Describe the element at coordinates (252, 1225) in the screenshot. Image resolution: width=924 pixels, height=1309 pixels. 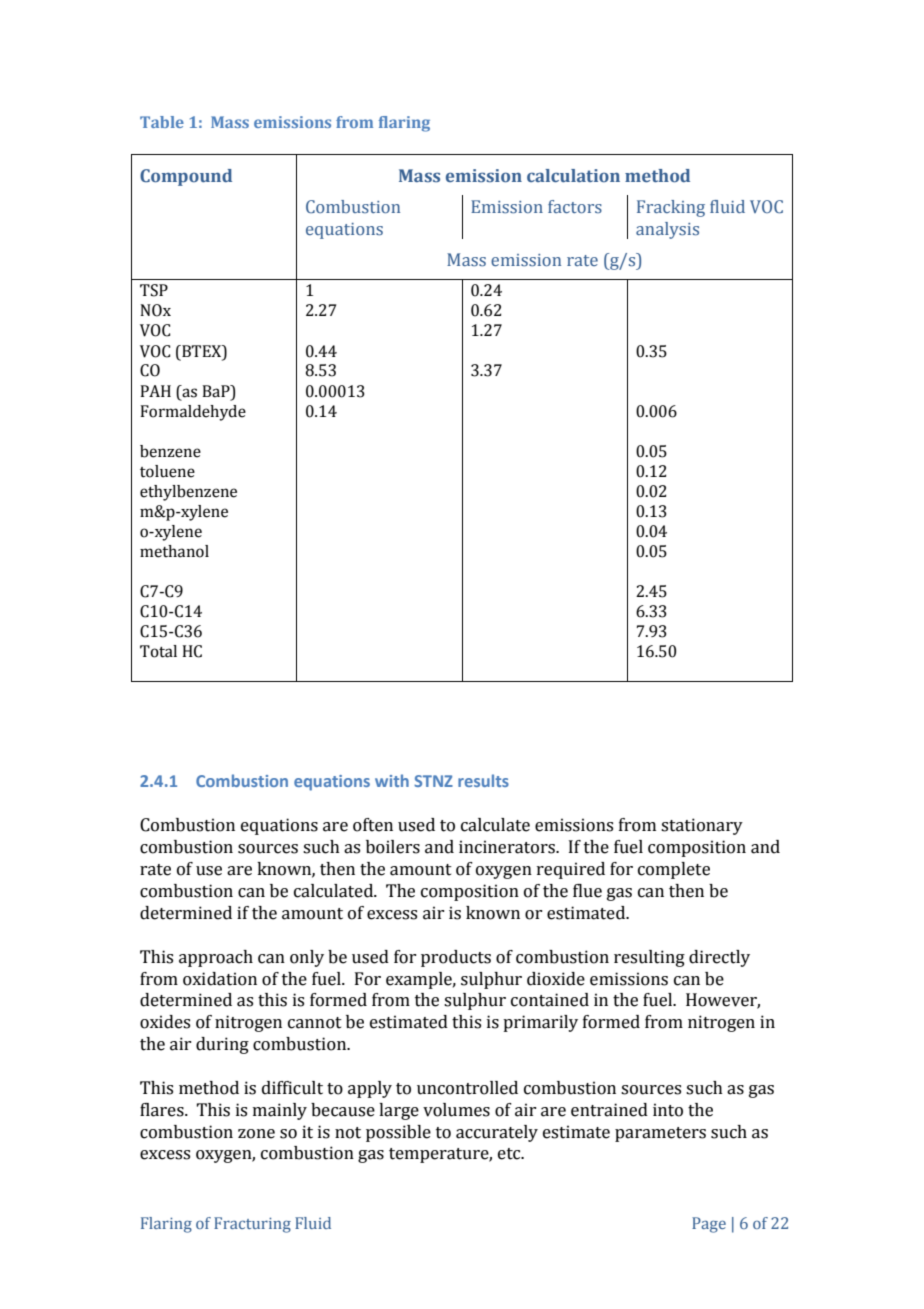
I see `Fracturing` at that location.
